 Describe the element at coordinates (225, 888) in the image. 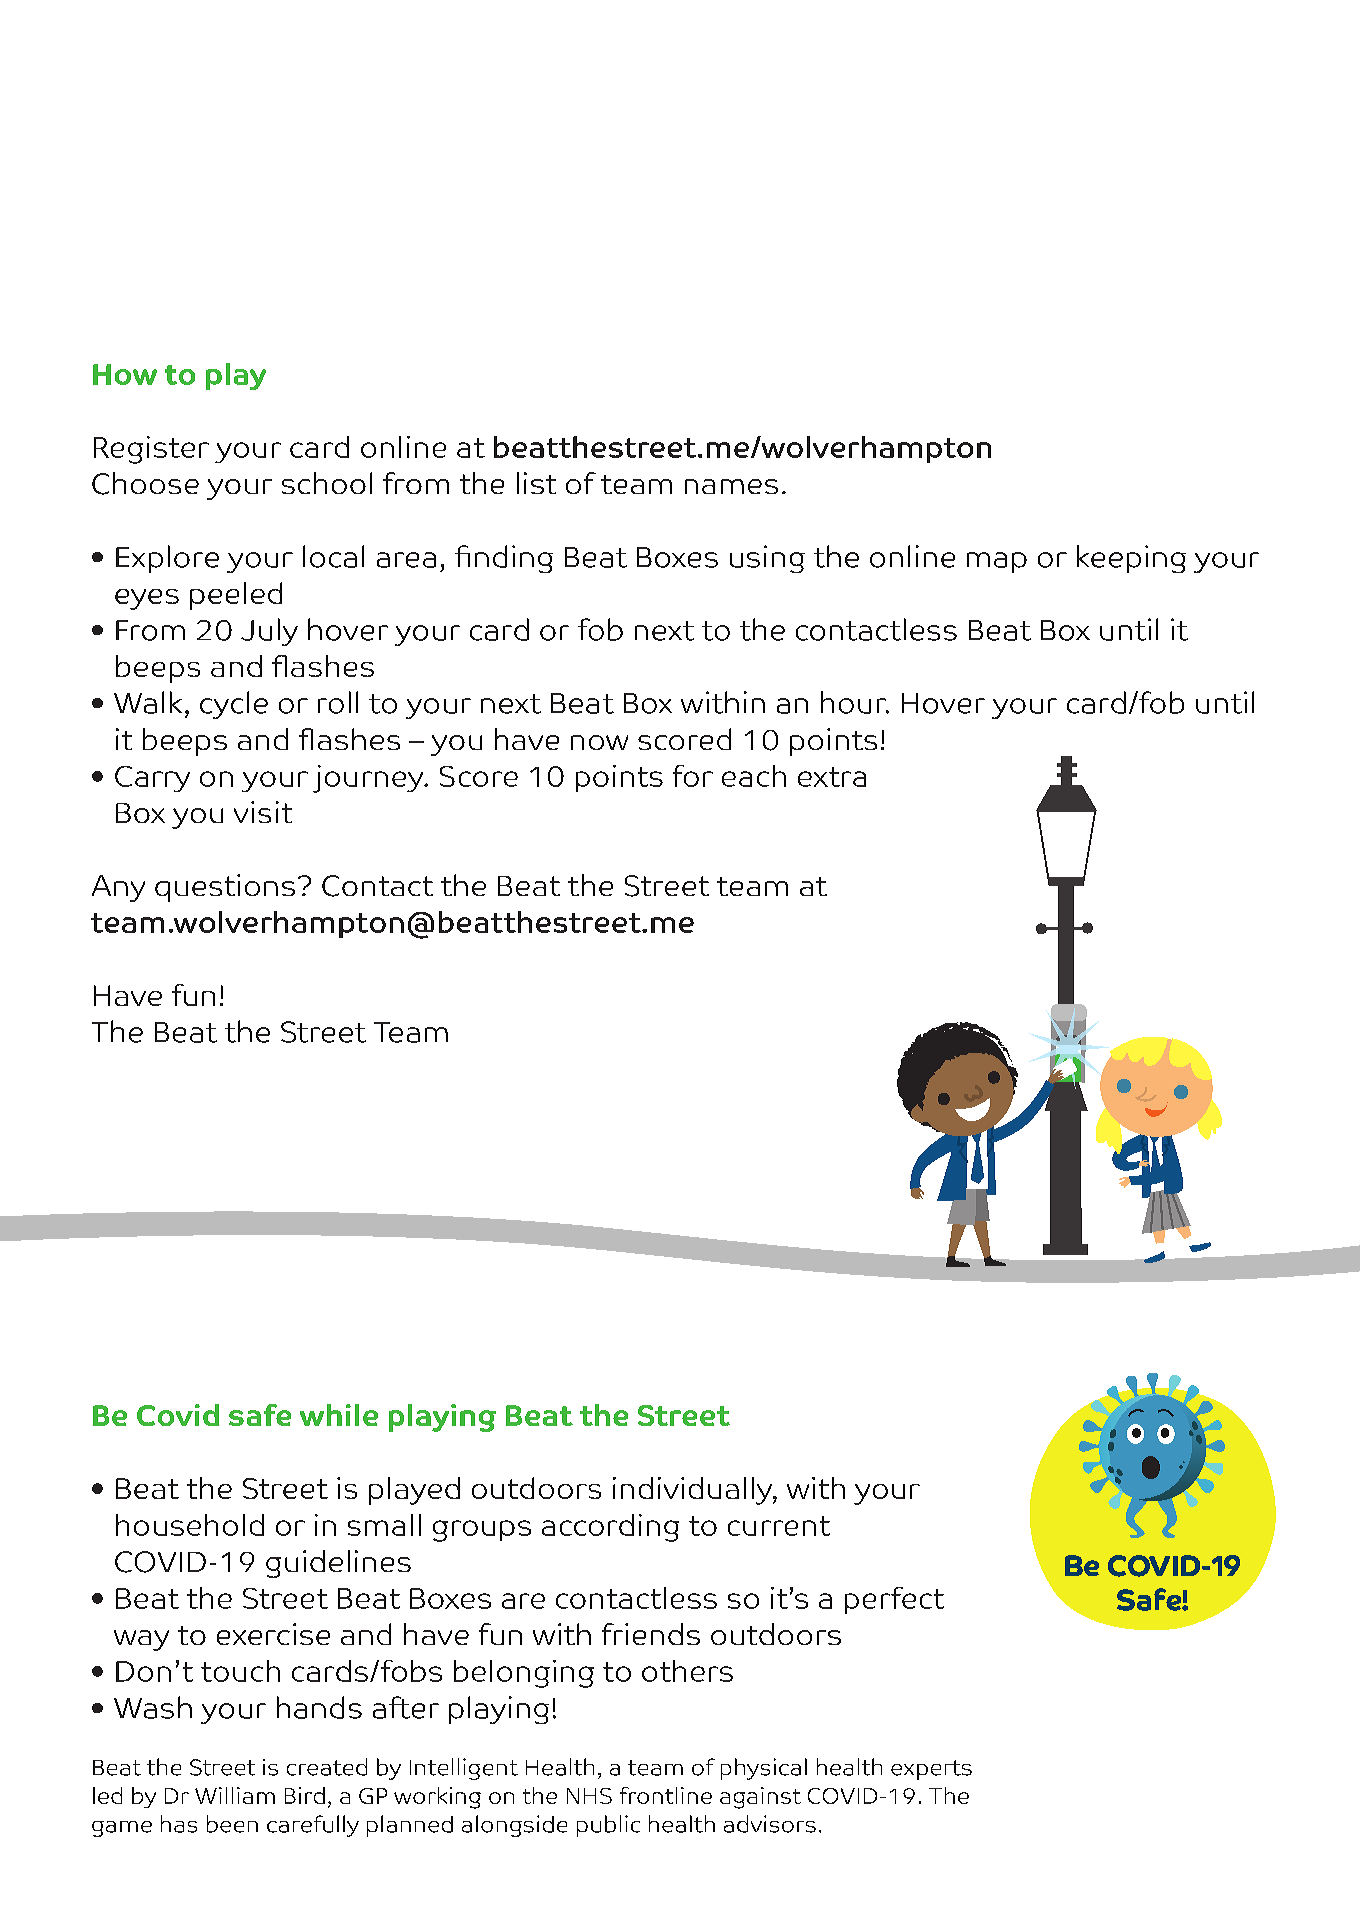

I see `questions` at that location.
